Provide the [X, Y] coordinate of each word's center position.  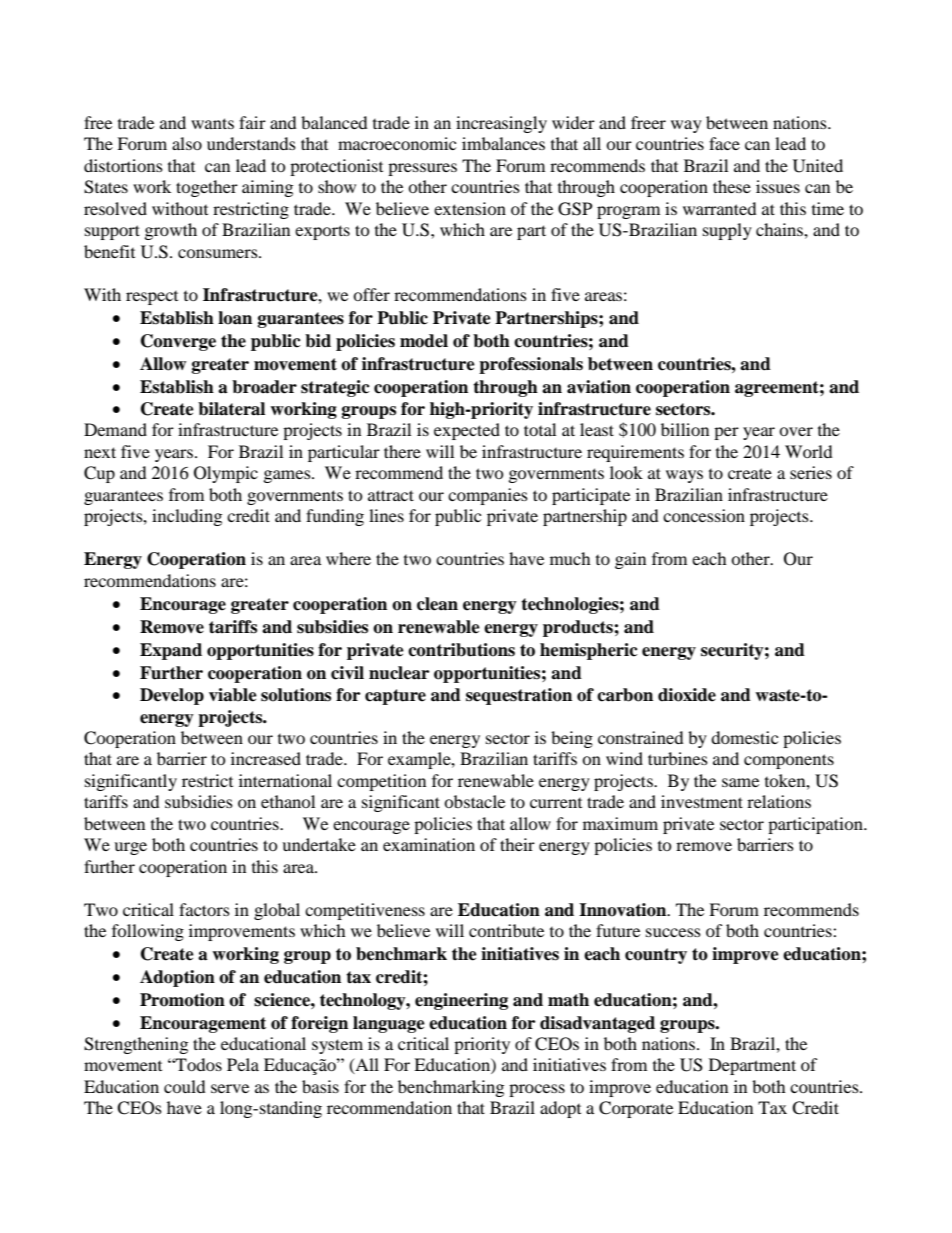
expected [467, 431]
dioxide [687, 695]
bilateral [231, 409]
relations [779, 801]
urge [130, 848]
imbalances [503, 143]
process [537, 1090]
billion [685, 429]
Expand [171, 651]
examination [429, 844]
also [187, 143]
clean [437, 604]
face [724, 143]
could [185, 1086]
